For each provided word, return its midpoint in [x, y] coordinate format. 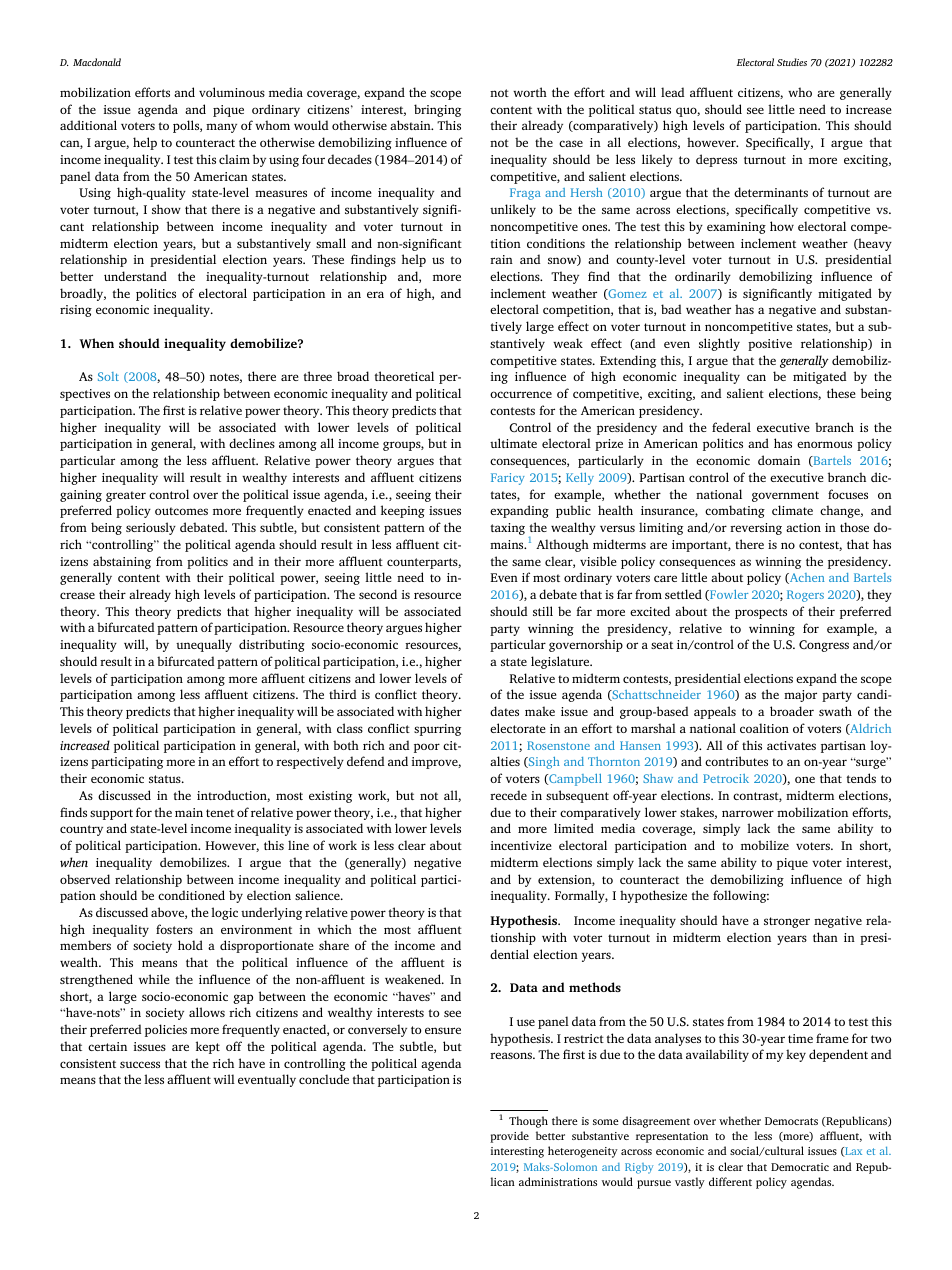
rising [76, 311]
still [543, 611]
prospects [761, 613]
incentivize [521, 845]
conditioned [191, 895]
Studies [792, 62]
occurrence [521, 394]
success [140, 1064]
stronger [787, 922]
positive [770, 345]
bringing [437, 110]
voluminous [232, 92]
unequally [204, 645]
